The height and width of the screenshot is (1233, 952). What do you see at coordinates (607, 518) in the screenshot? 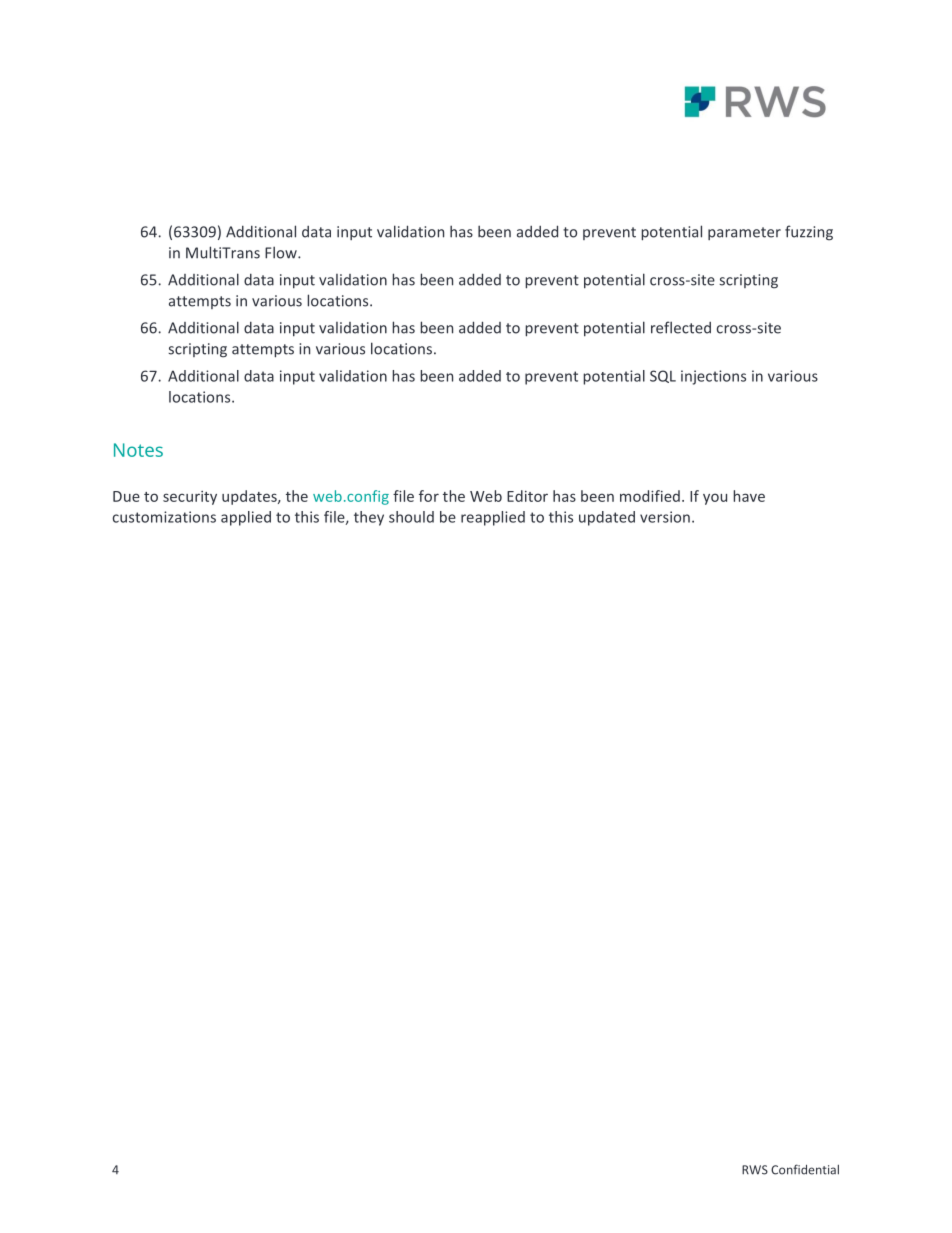
I see `updated` at bounding box center [607, 518].
